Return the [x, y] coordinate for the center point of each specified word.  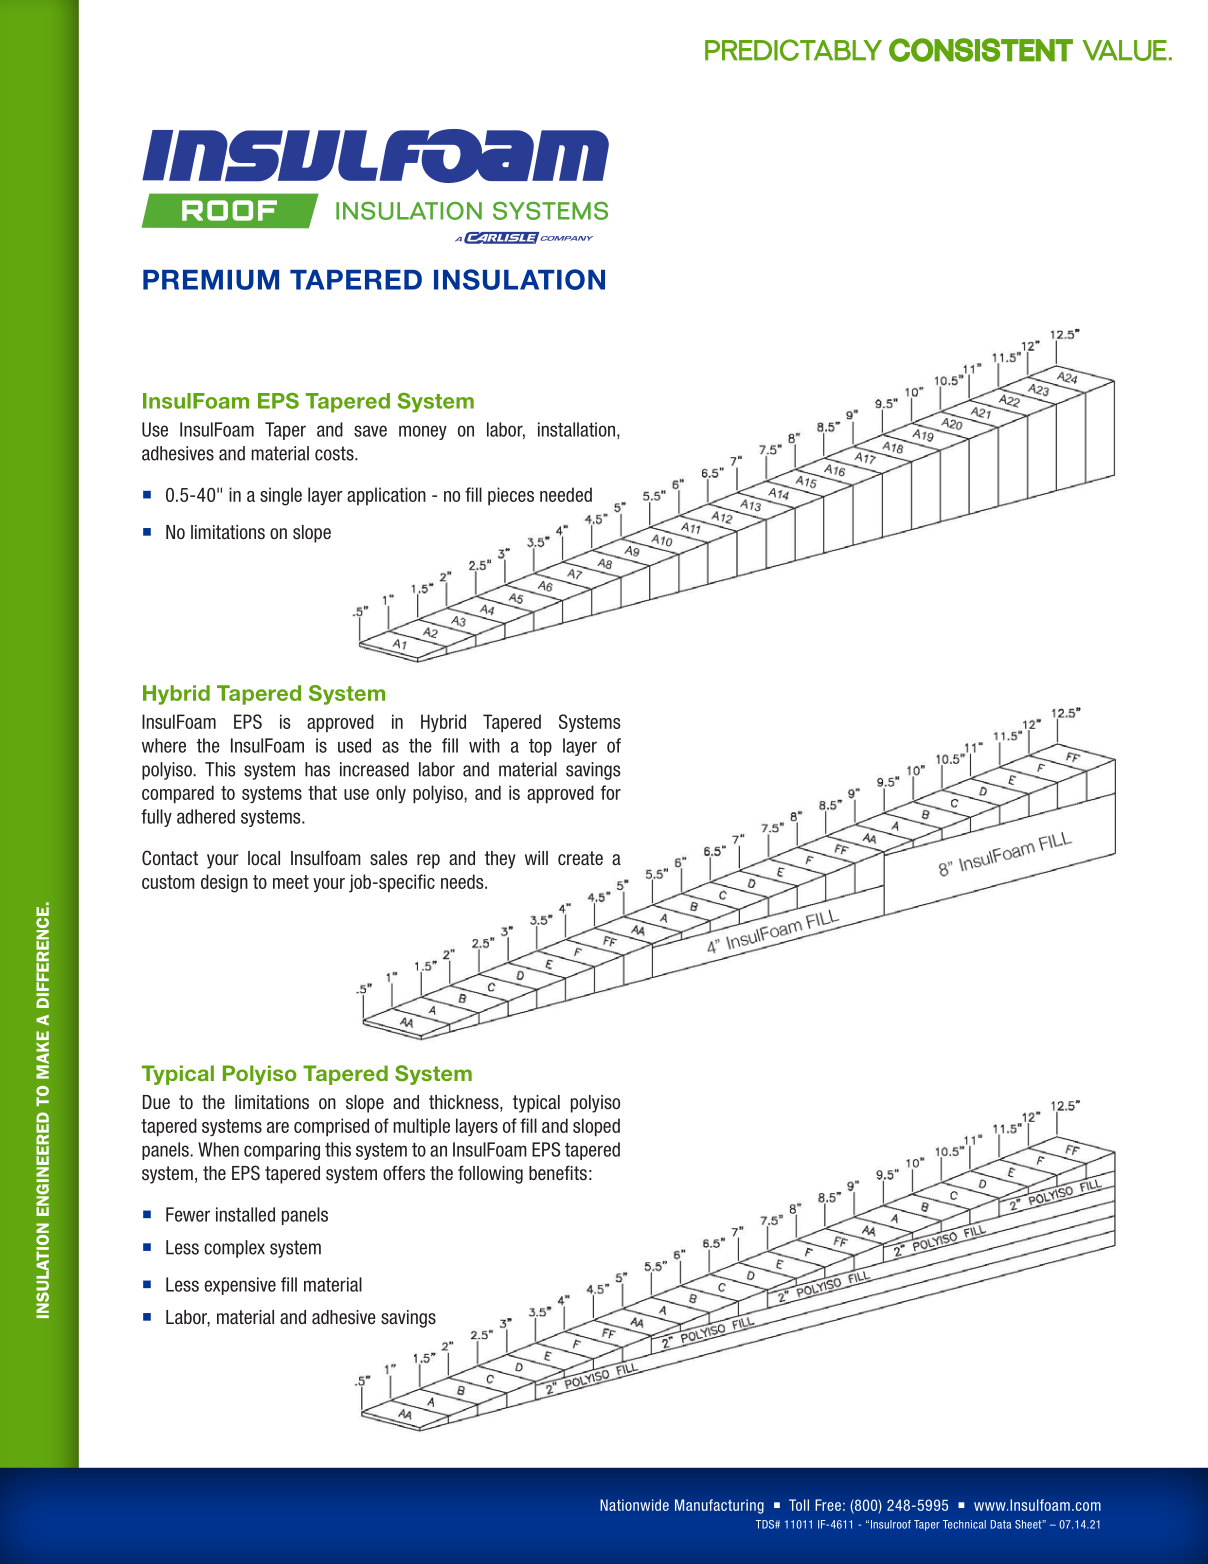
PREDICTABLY [793, 50]
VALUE [1125, 50]
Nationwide [634, 1505]
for [611, 792]
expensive [240, 1286]
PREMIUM [211, 280]
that [322, 792]
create [580, 858]
